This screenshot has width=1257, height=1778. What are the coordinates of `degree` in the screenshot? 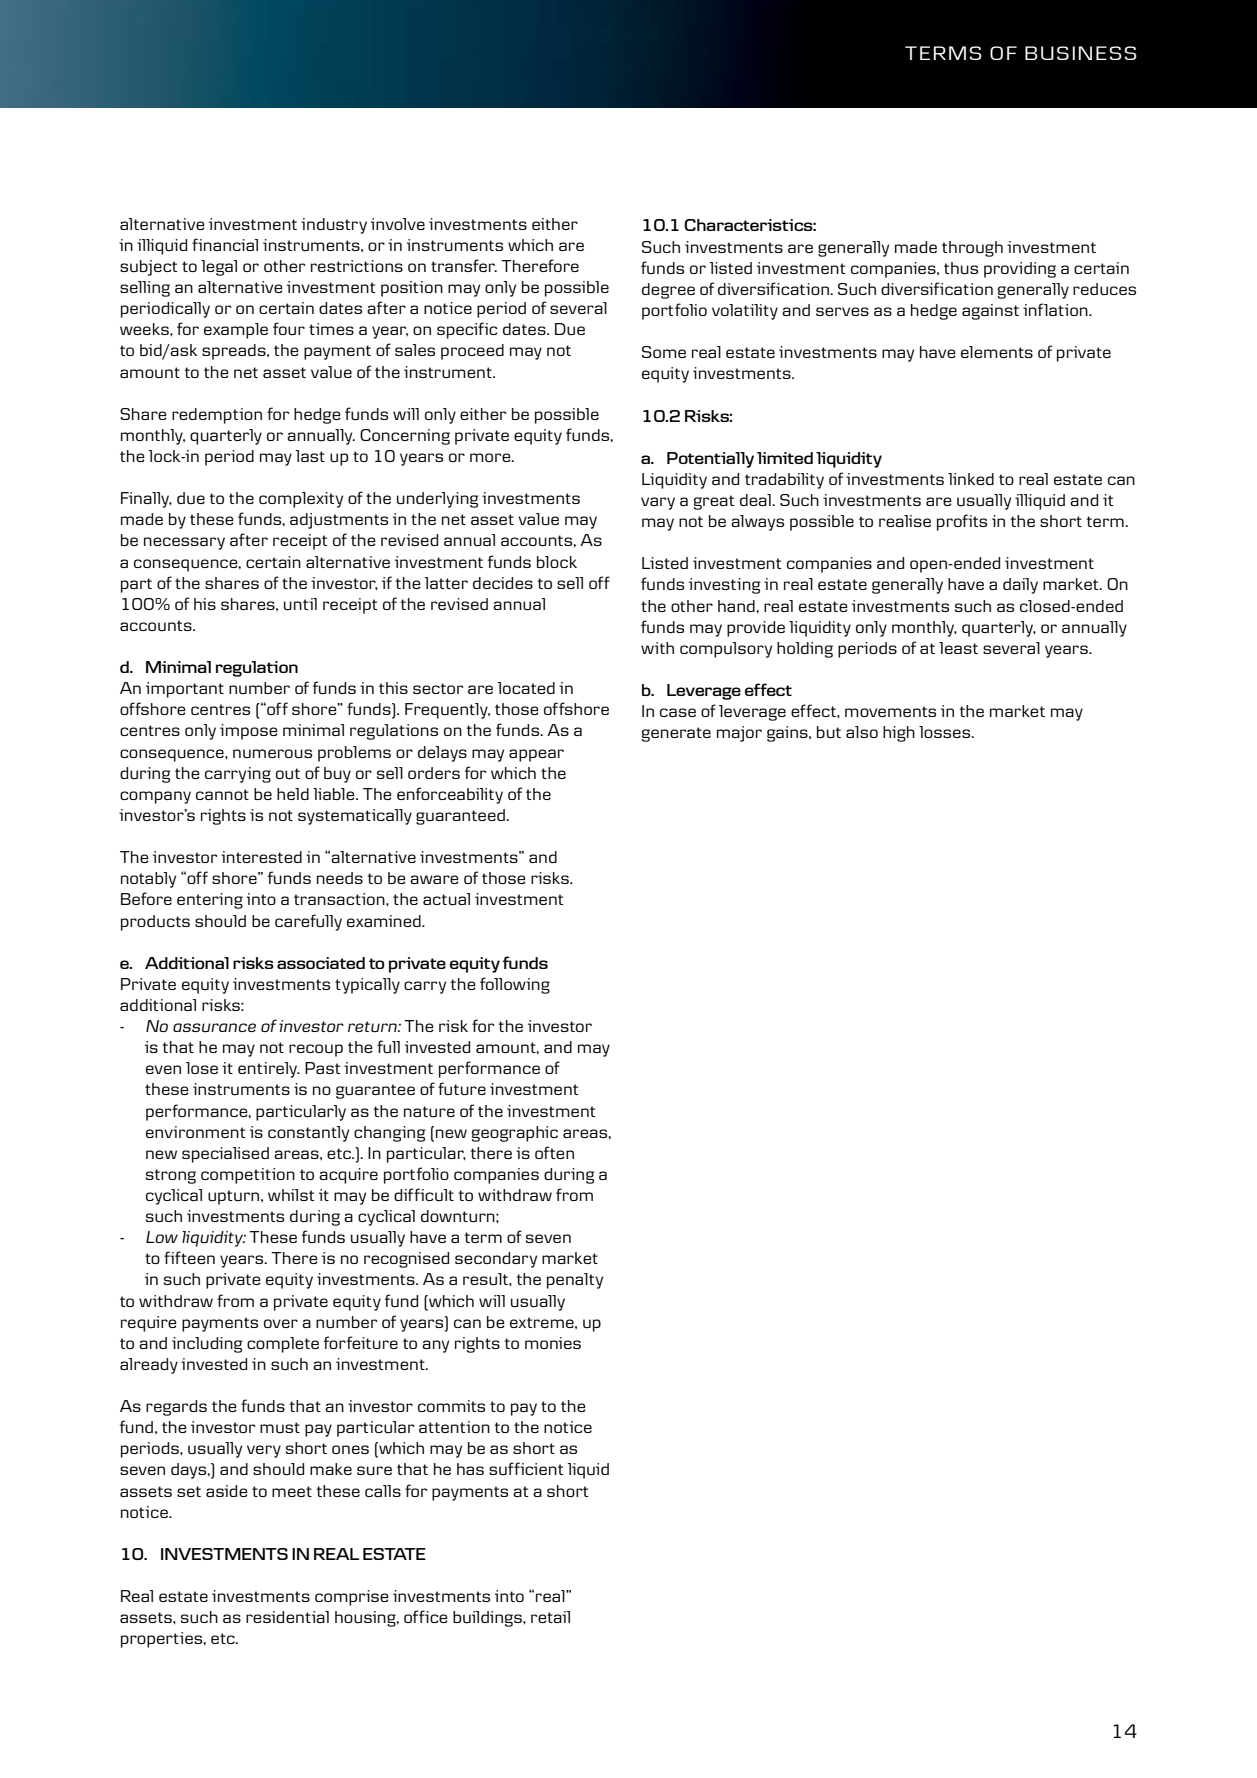 It's located at (668, 291).
